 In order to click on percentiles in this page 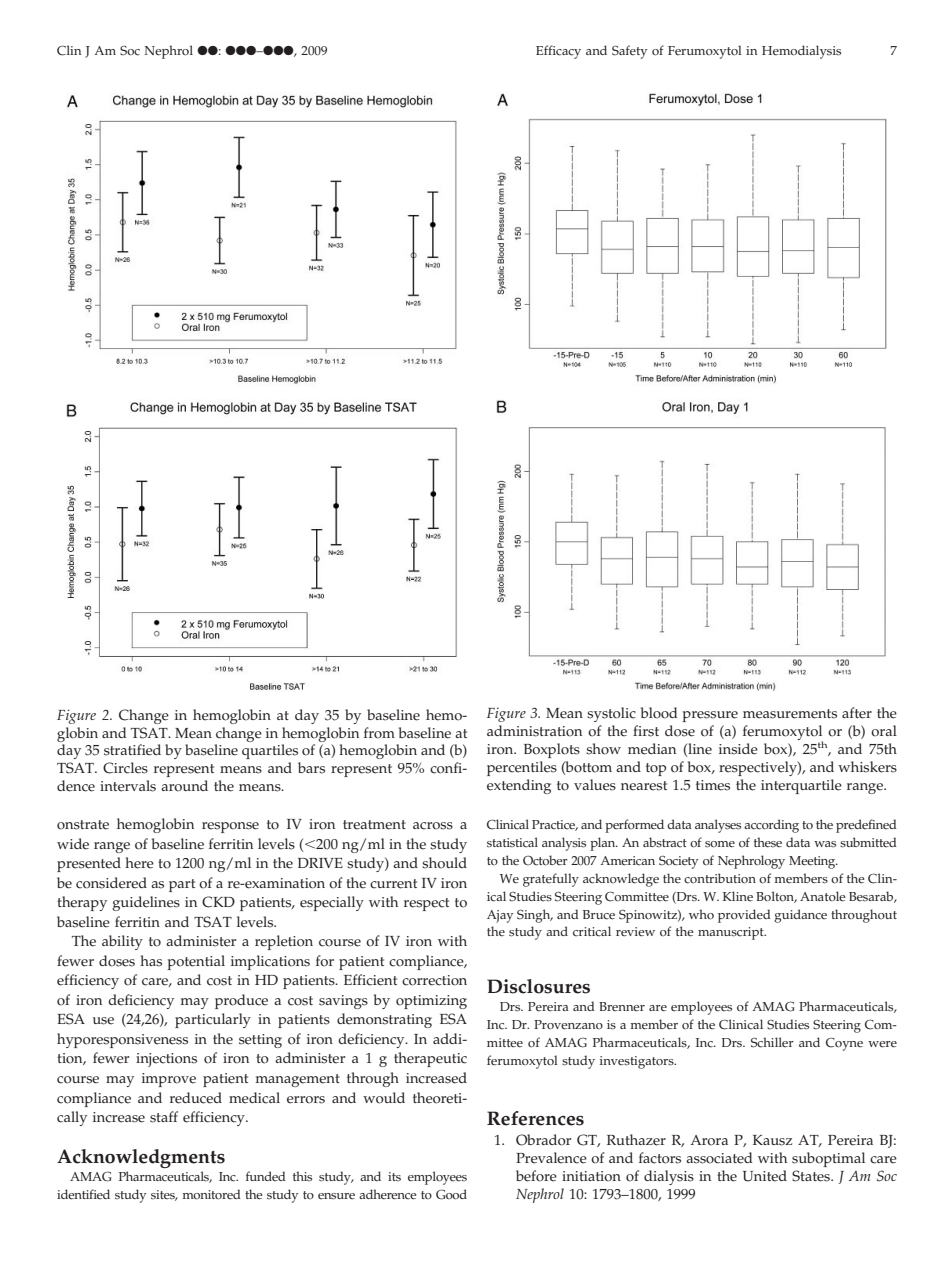, I will do `click(522, 768)`.
